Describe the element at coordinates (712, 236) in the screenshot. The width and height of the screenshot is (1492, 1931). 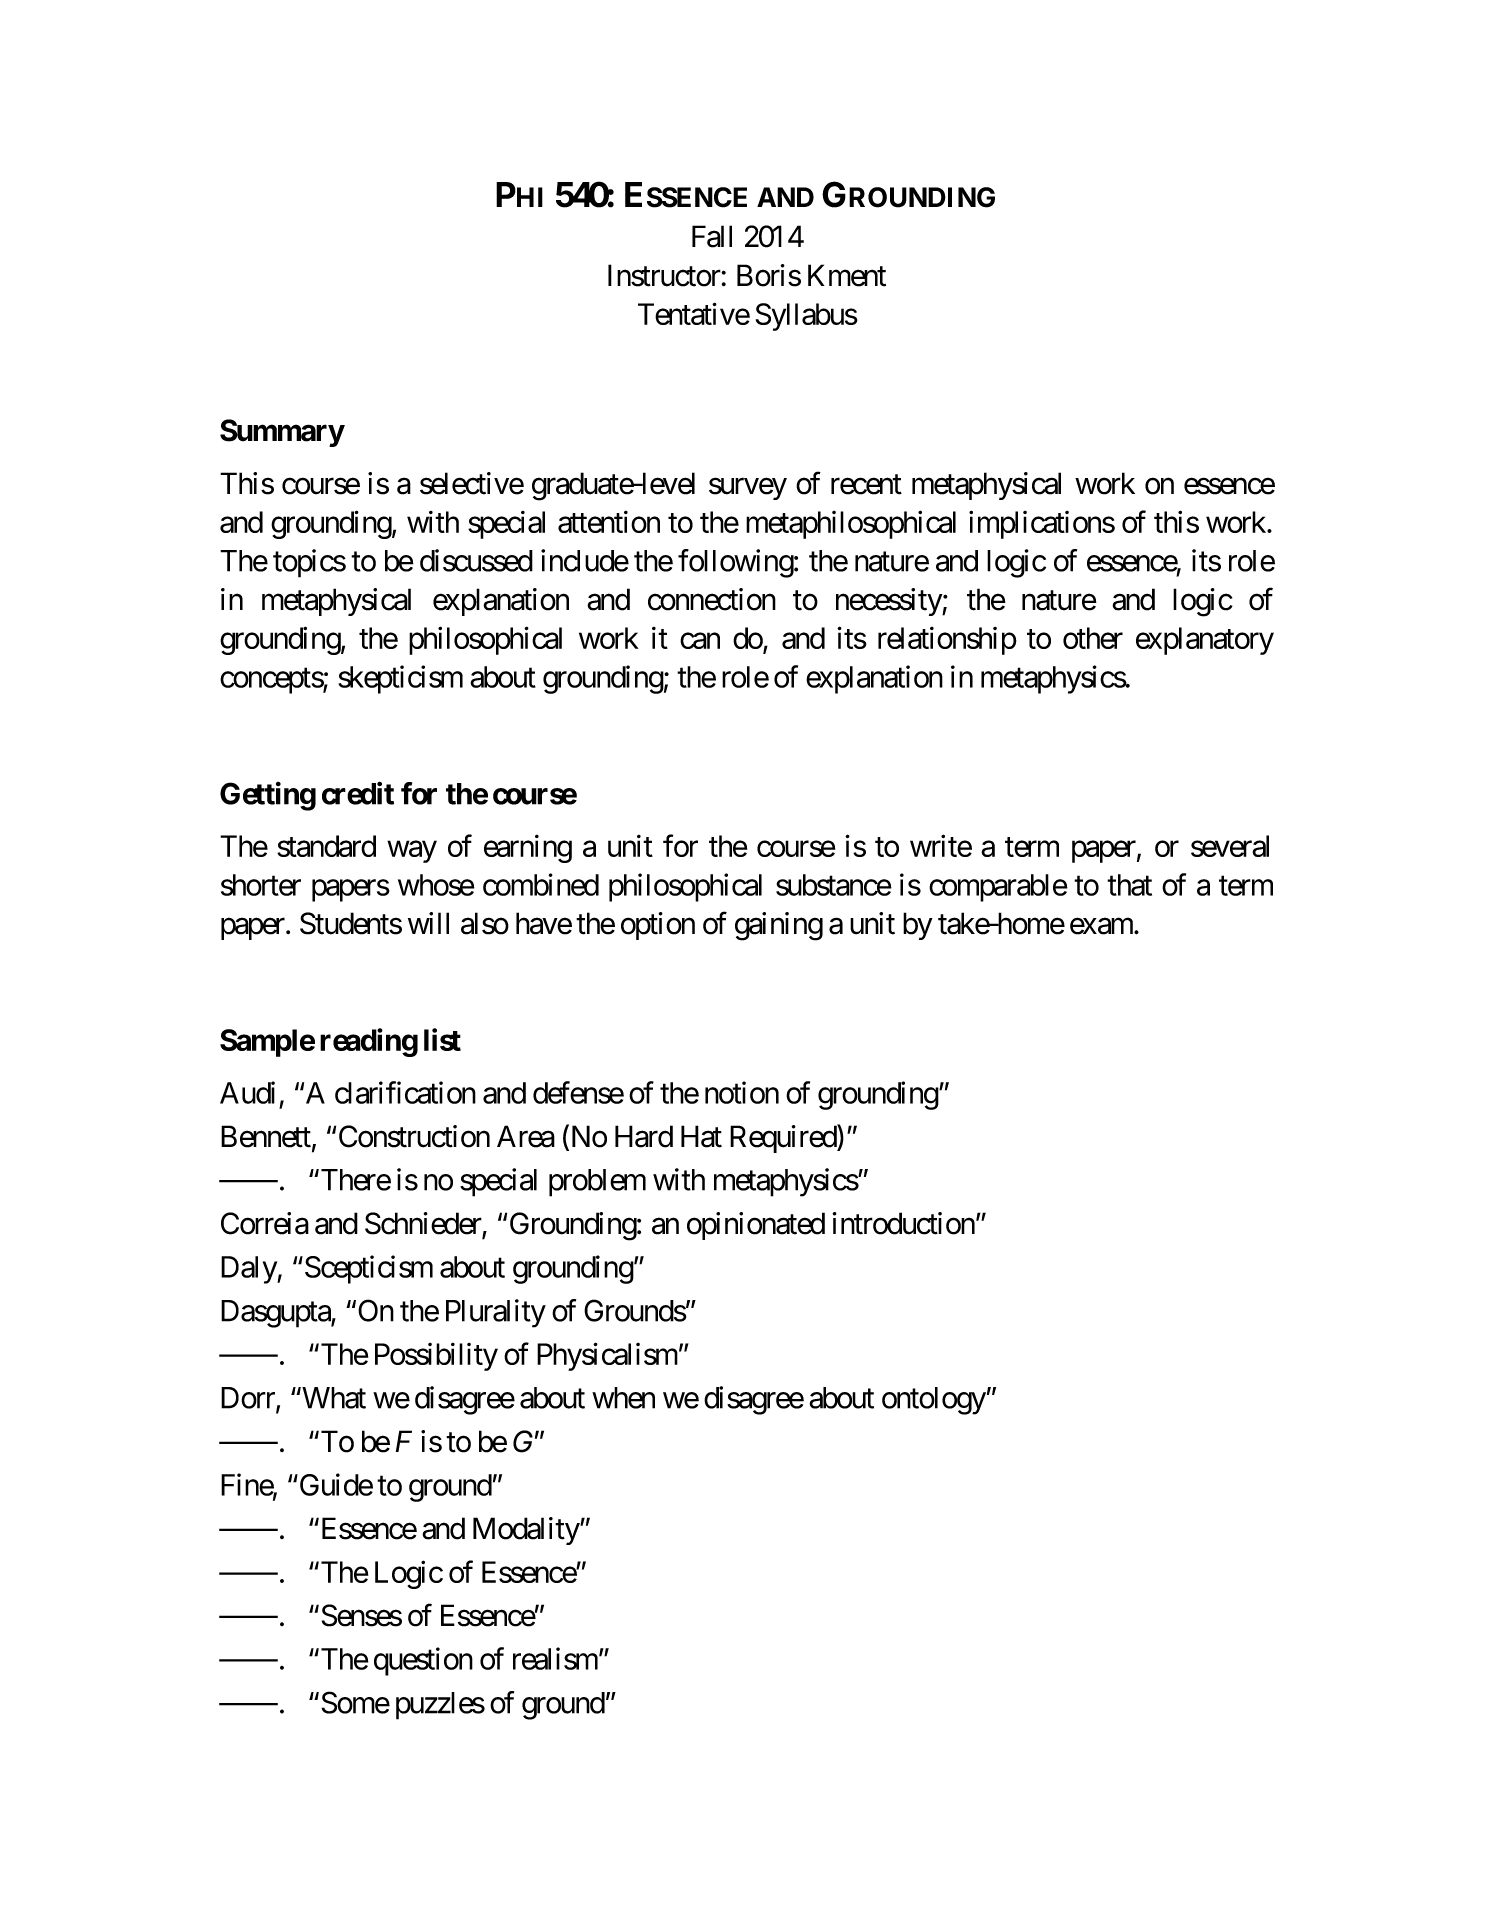
I see `Fall` at that location.
